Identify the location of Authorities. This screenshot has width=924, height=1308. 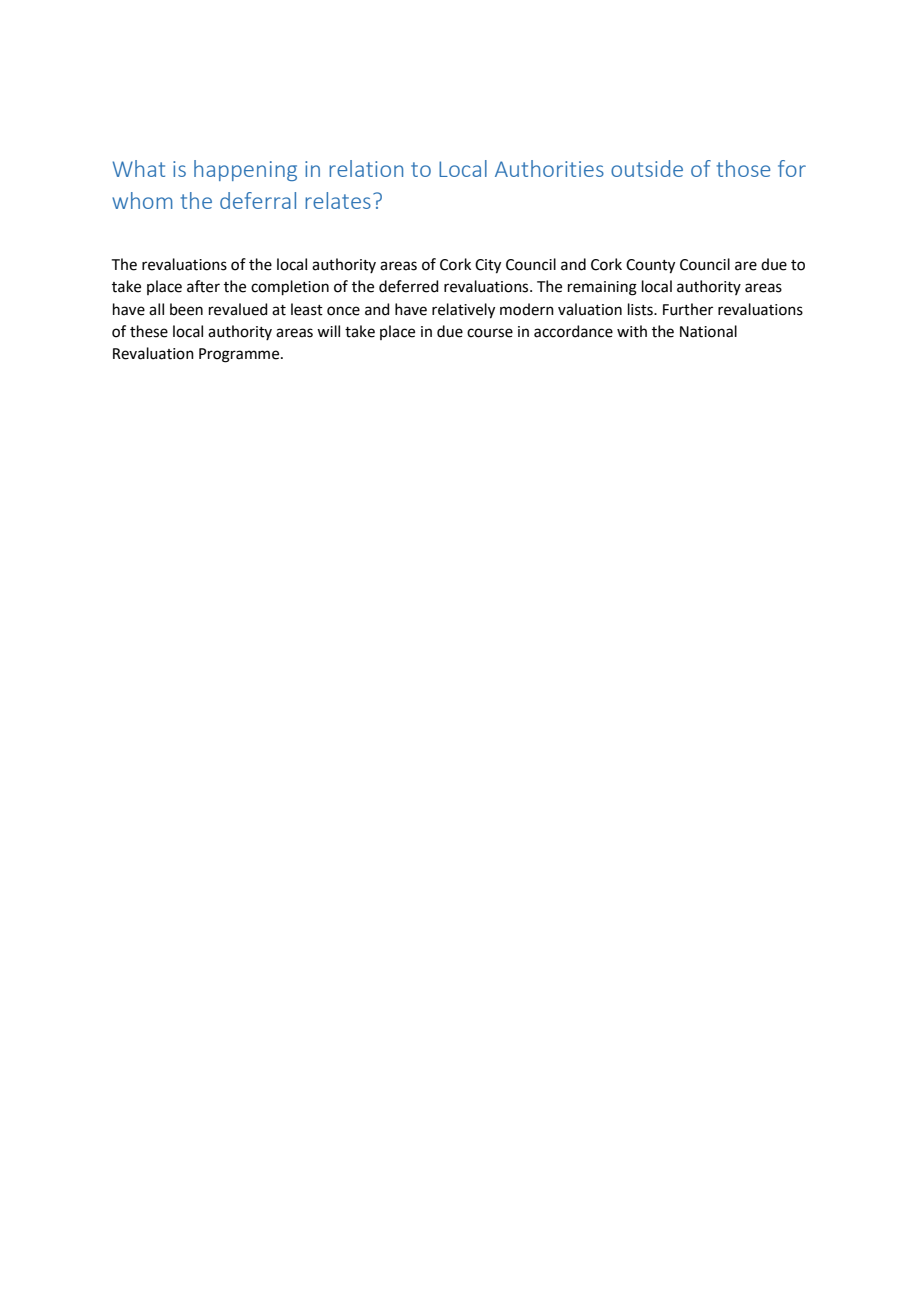
(549, 168).
